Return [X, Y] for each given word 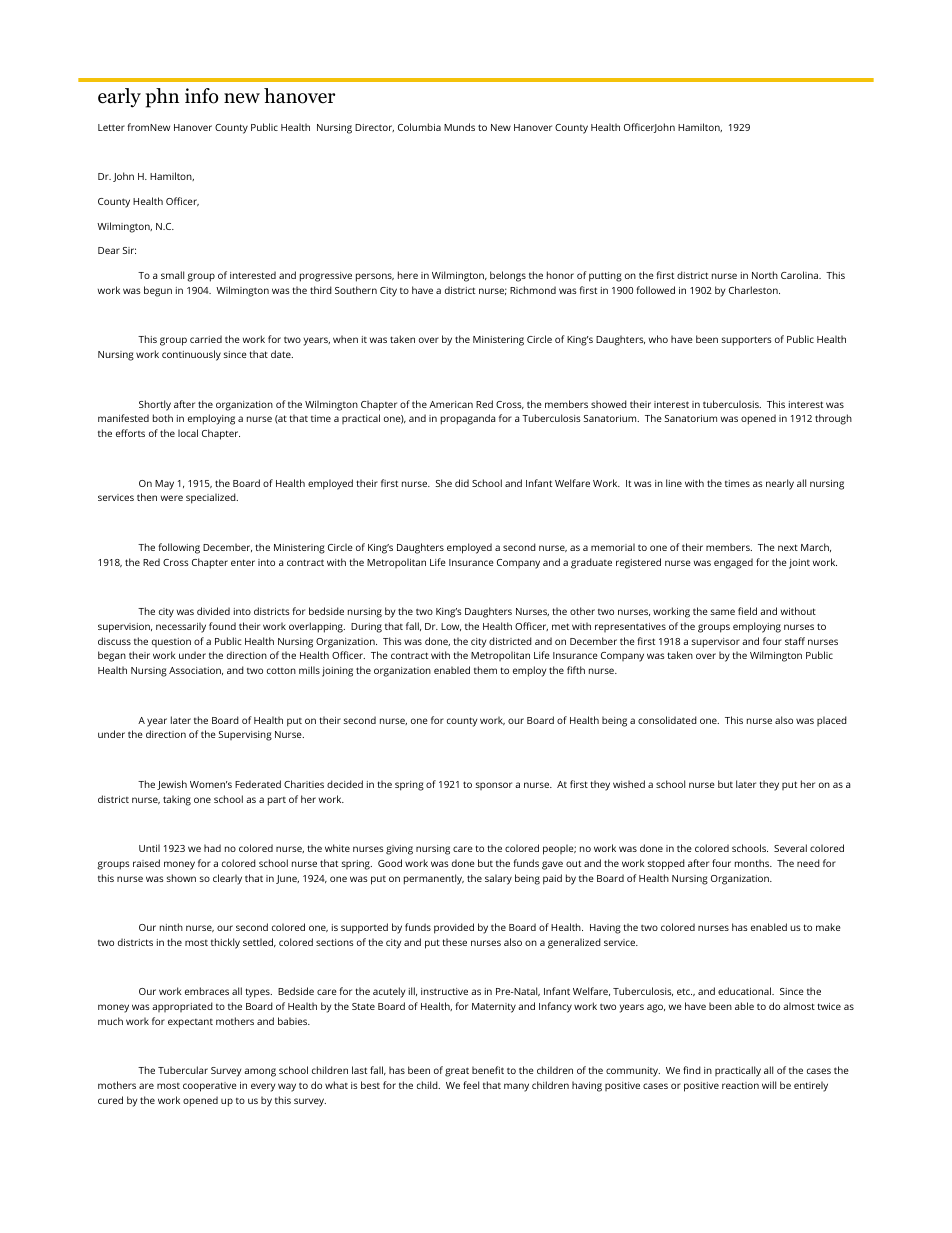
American [451, 404]
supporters [747, 341]
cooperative [210, 1087]
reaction [740, 1085]
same [723, 612]
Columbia [419, 127]
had [212, 848]
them [485, 670]
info [201, 96]
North [765, 275]
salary [498, 879]
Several [790, 848]
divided [213, 611]
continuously [191, 355]
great [457, 1072]
